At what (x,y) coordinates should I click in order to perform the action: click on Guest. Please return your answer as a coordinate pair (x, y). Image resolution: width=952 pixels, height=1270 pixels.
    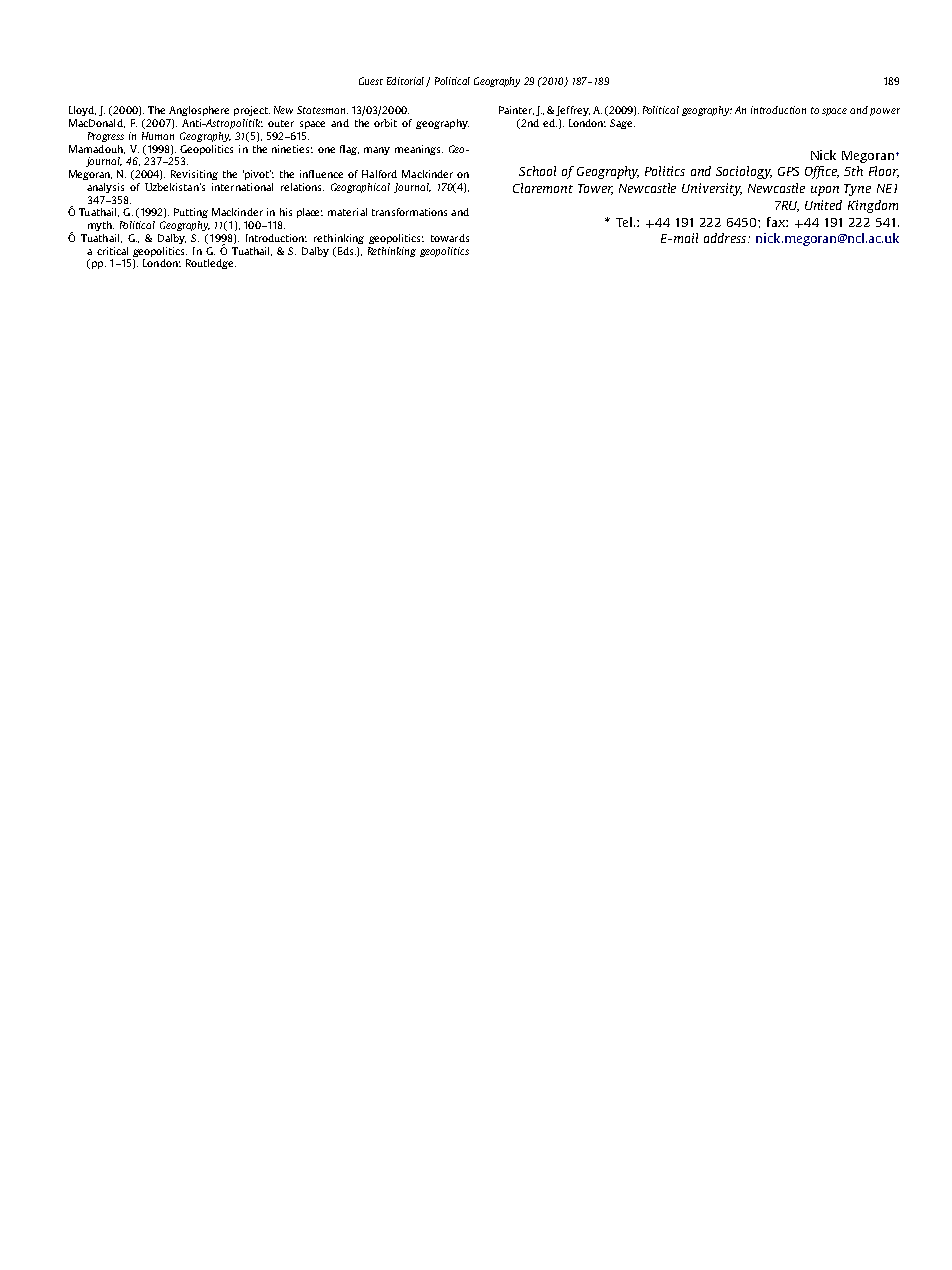
    Looking at the image, I should click on (371, 81).
